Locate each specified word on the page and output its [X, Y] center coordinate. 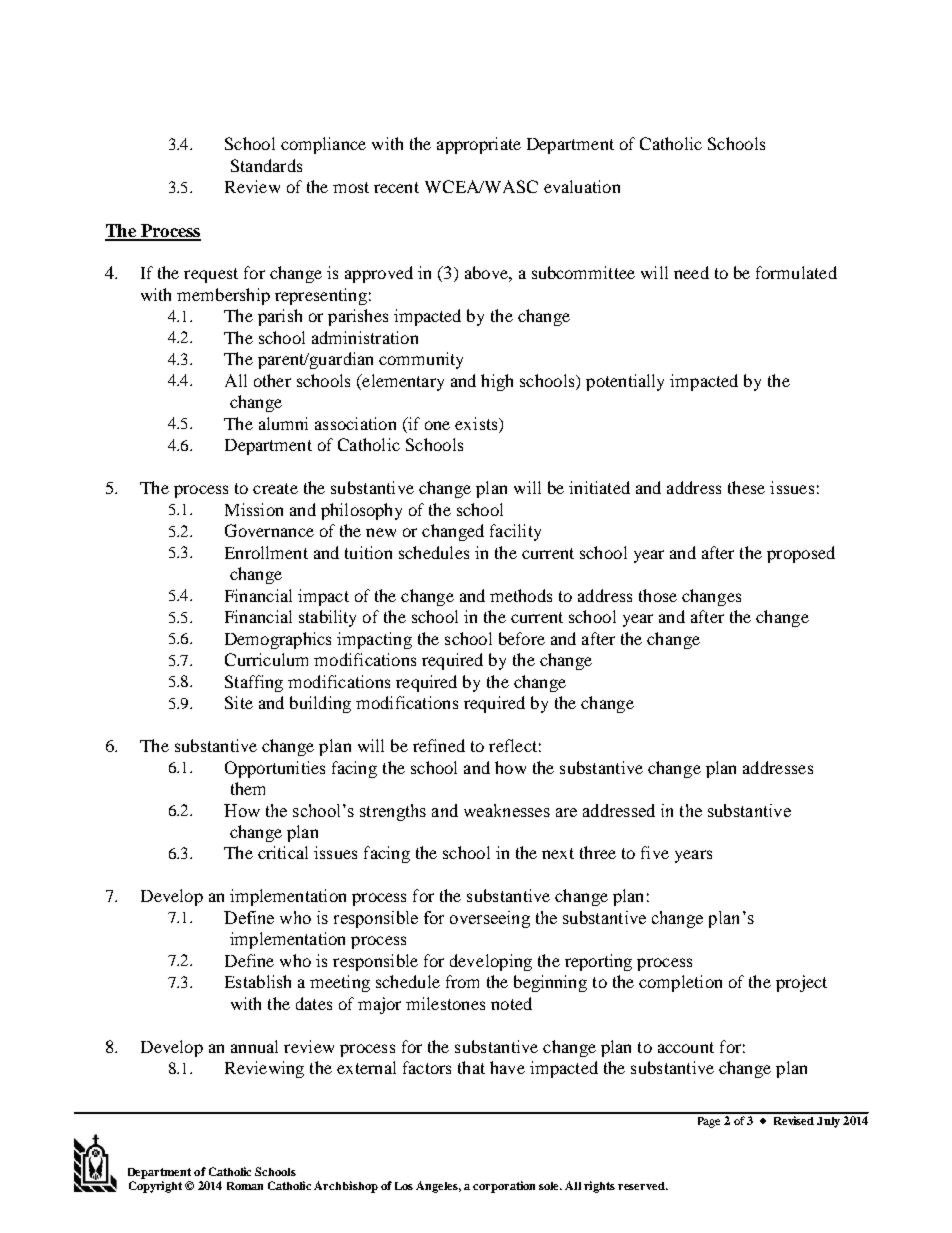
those [658, 595]
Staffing [254, 683]
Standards [266, 165]
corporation [504, 1187]
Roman [245, 1186]
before [522, 638]
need [691, 272]
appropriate [479, 145]
